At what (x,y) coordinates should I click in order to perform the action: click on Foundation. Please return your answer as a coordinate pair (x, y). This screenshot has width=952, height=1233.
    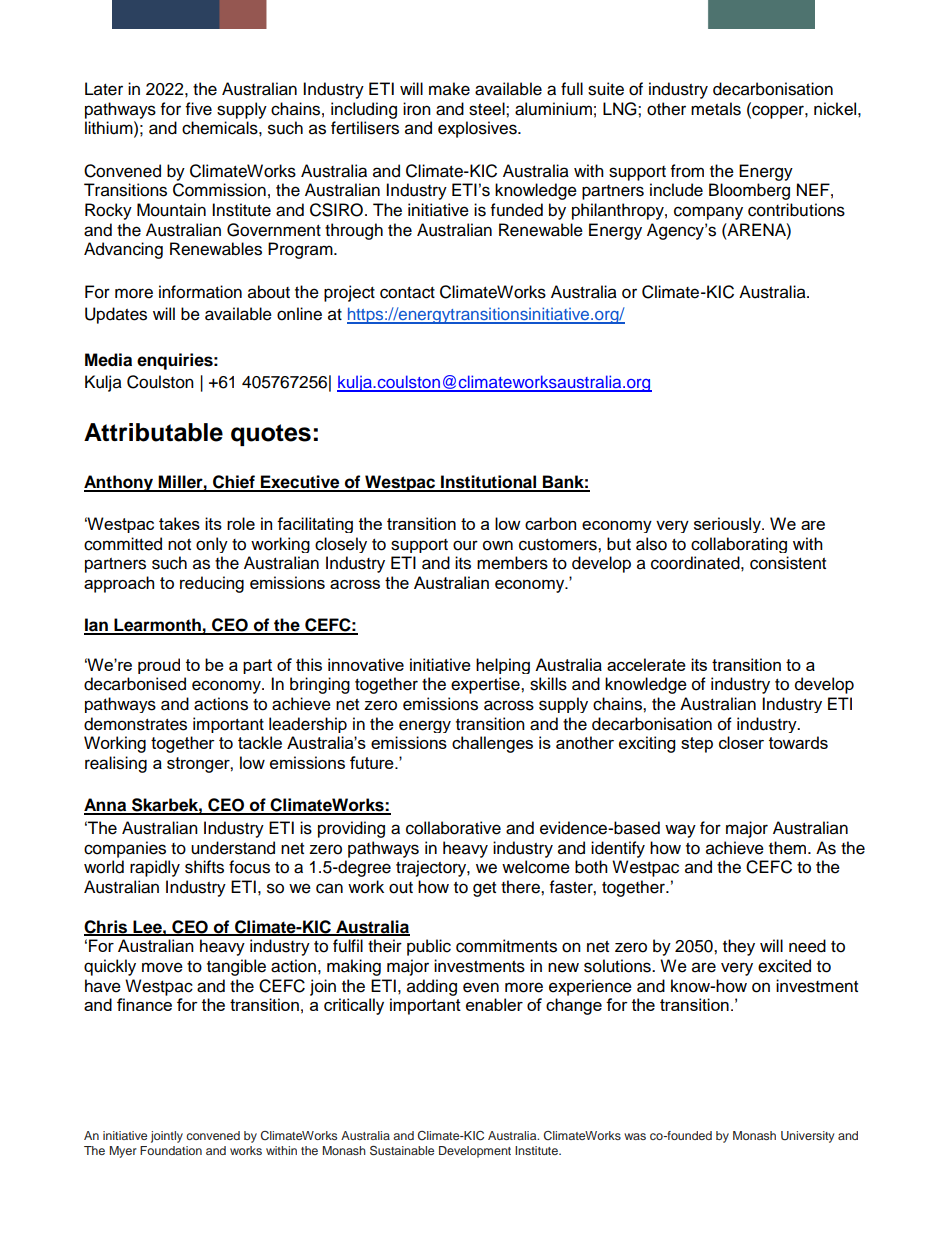
    Looking at the image, I should click on (171, 1150).
